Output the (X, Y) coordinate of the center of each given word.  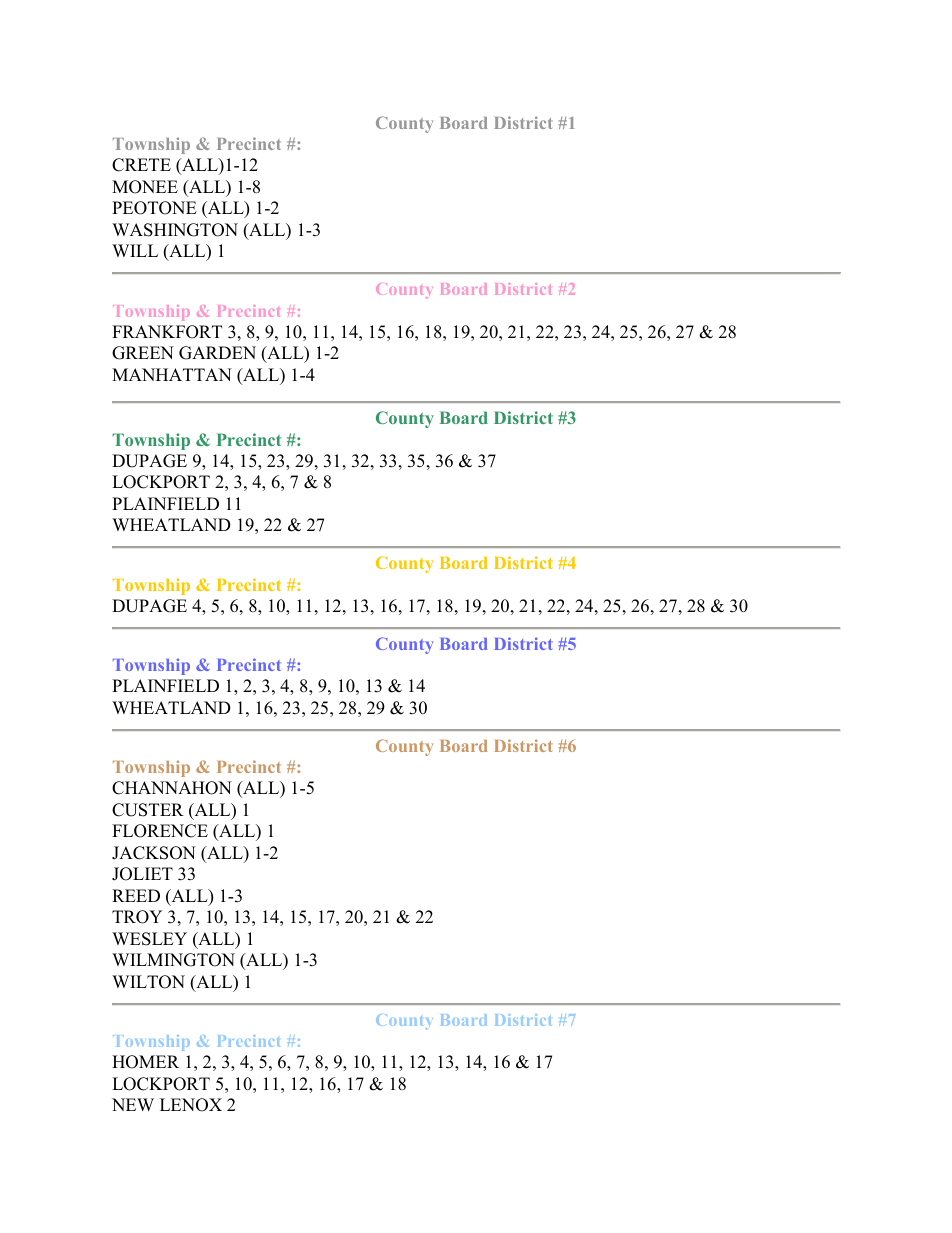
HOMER (145, 1062)
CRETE (141, 165)
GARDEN (217, 353)
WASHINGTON (175, 230)
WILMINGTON (173, 960)
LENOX (191, 1105)
